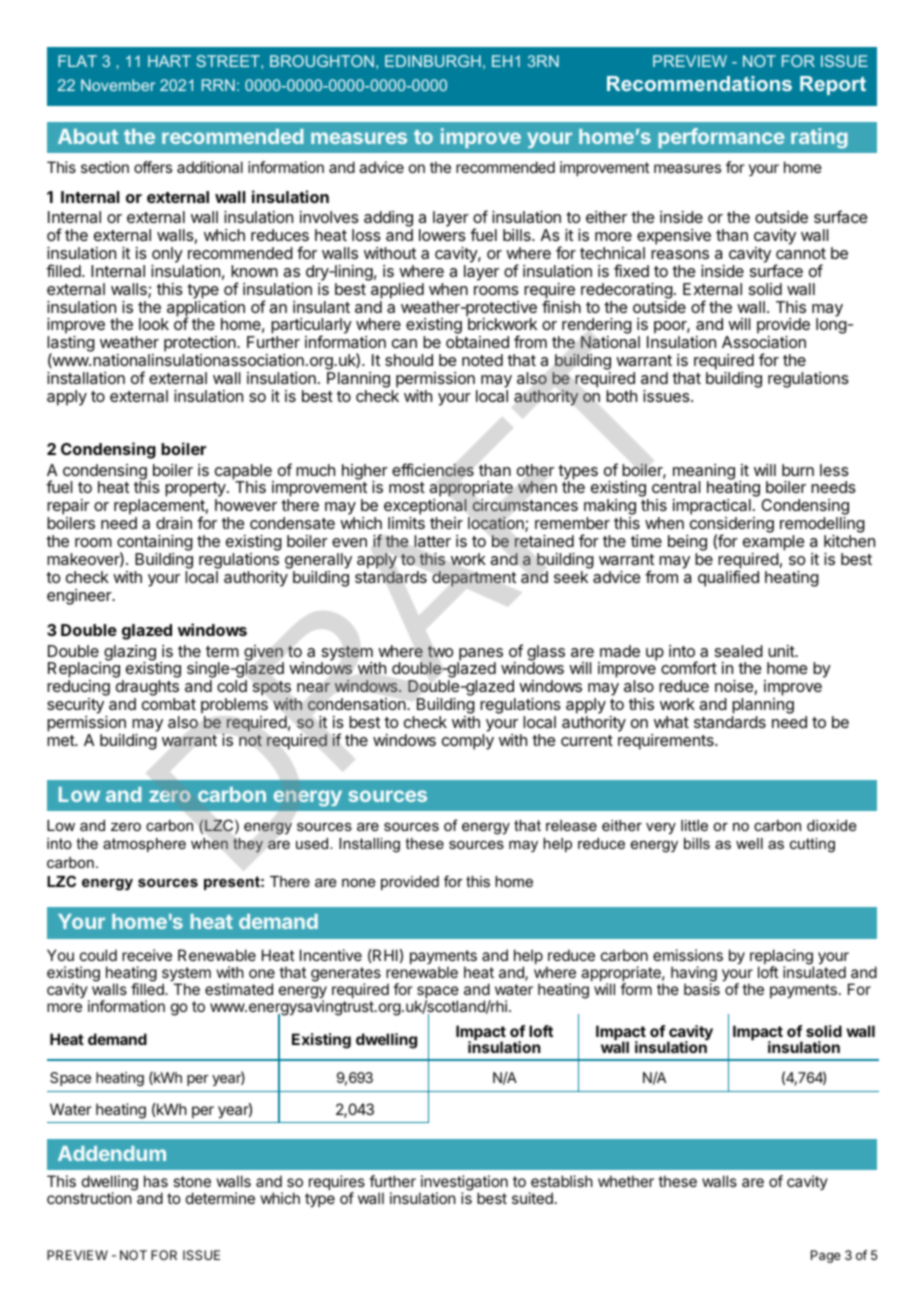  Describe the element at coordinates (688, 955) in the document. I see `emissions` at that location.
